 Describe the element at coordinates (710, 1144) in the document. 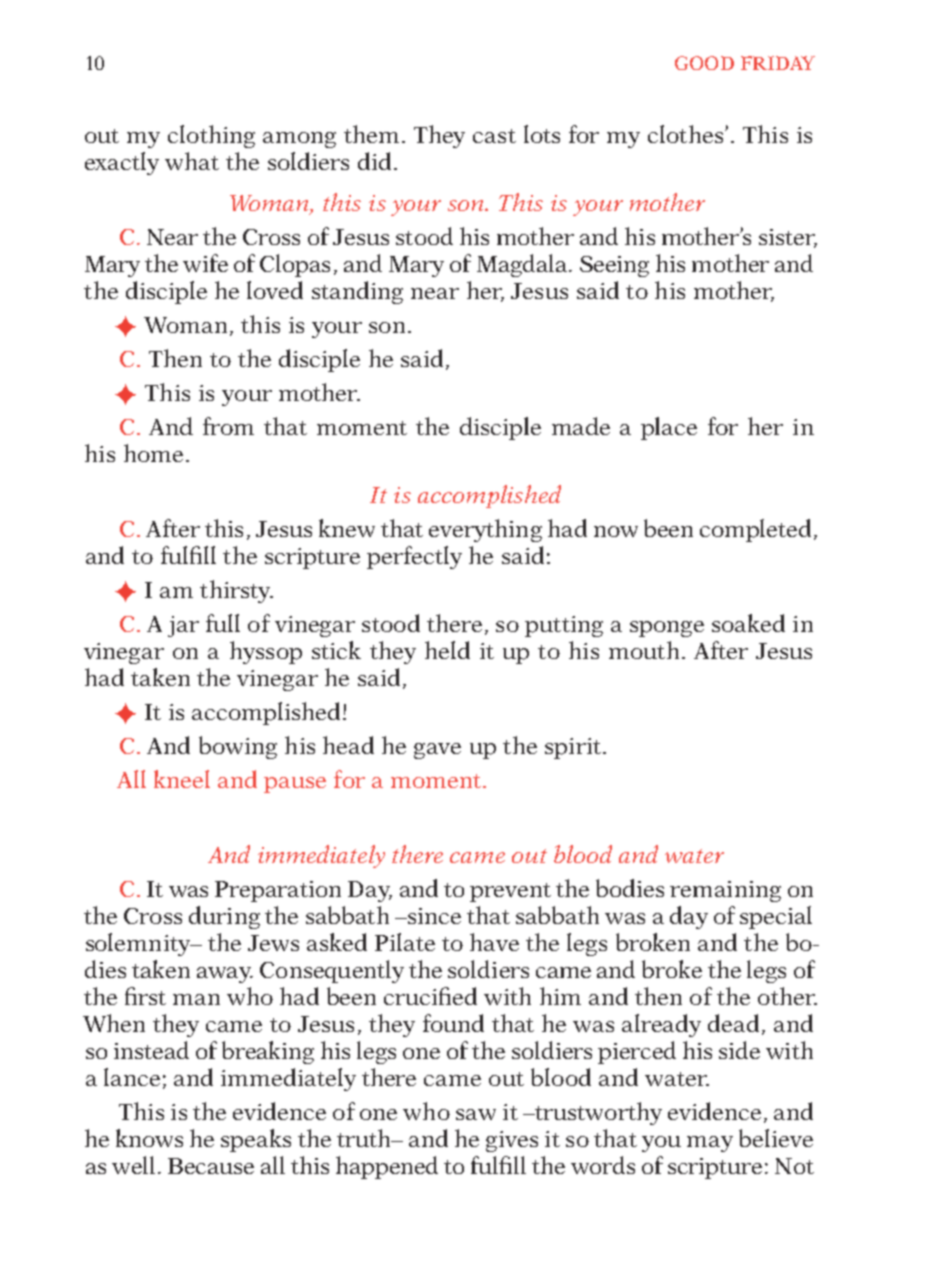

I see `may` at that location.
